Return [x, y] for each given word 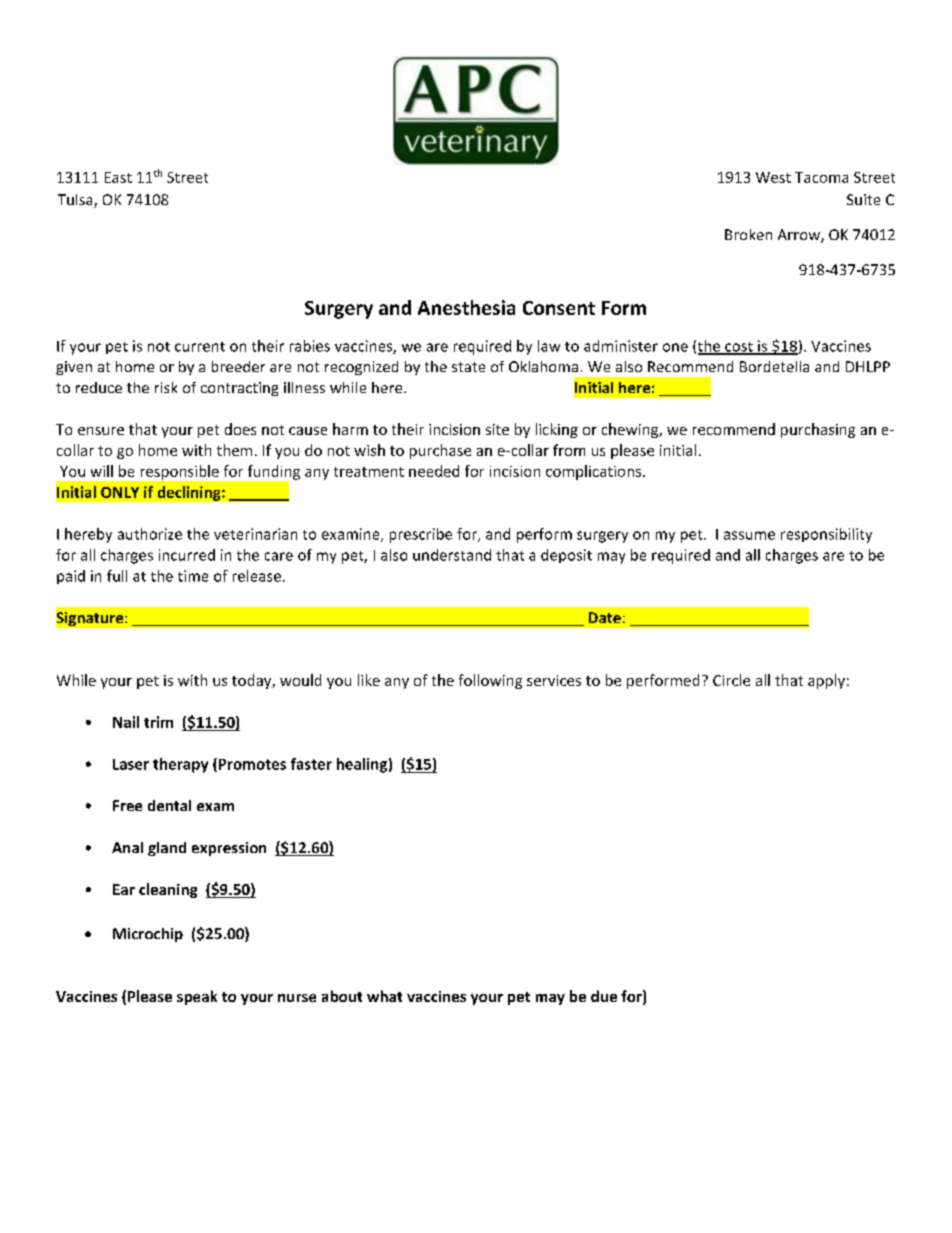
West [773, 177]
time [193, 576]
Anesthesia [466, 307]
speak [197, 997]
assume [749, 535]
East [118, 177]
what [384, 996]
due [604, 996]
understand [452, 555]
